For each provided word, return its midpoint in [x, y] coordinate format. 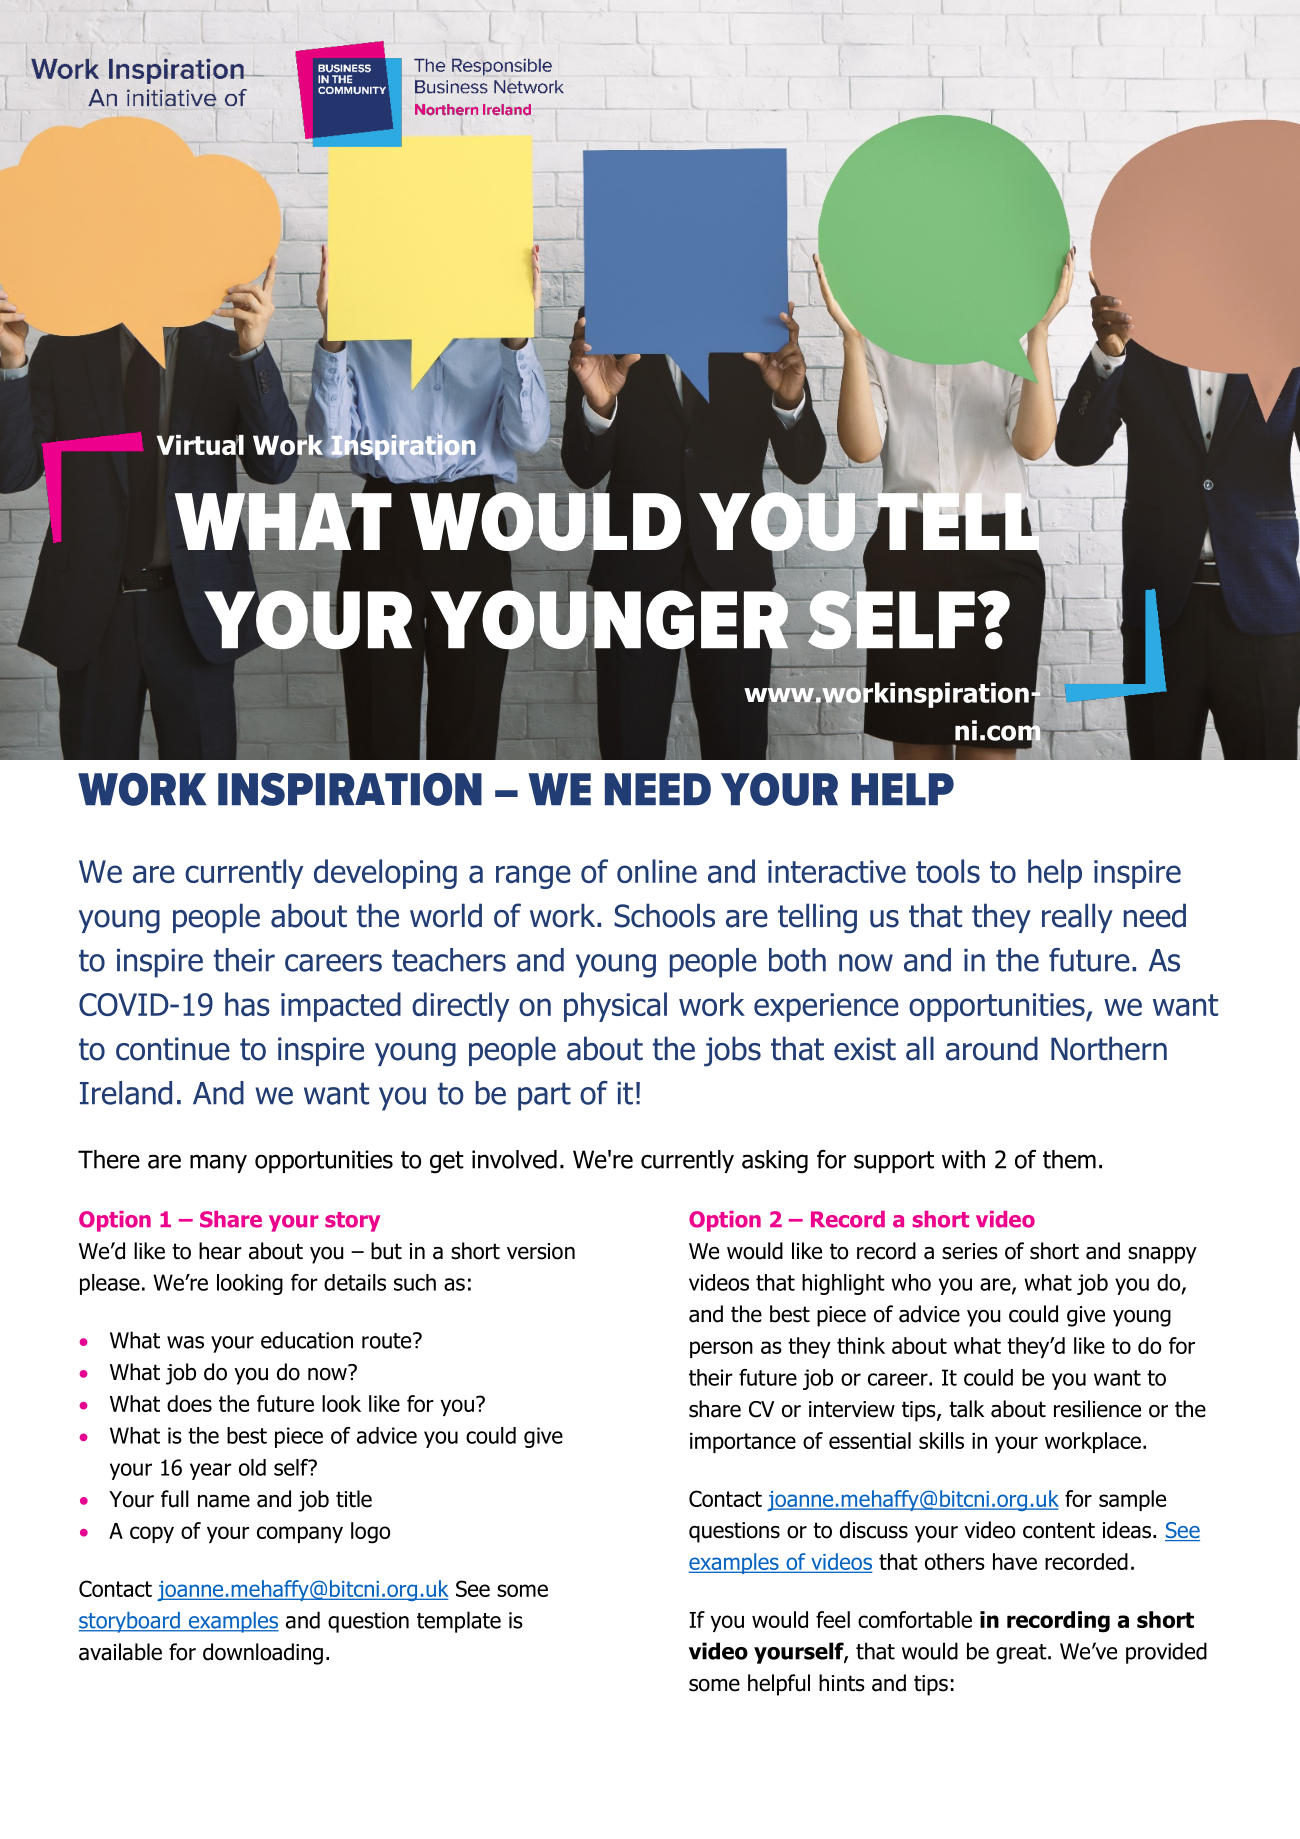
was [185, 1342]
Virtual [200, 446]
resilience [1097, 1409]
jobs [732, 1051]
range [533, 877]
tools [948, 871]
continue [173, 1049]
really [1077, 918]
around [992, 1048]
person [721, 1349]
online [657, 871]
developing [385, 874]
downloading [263, 1654]
